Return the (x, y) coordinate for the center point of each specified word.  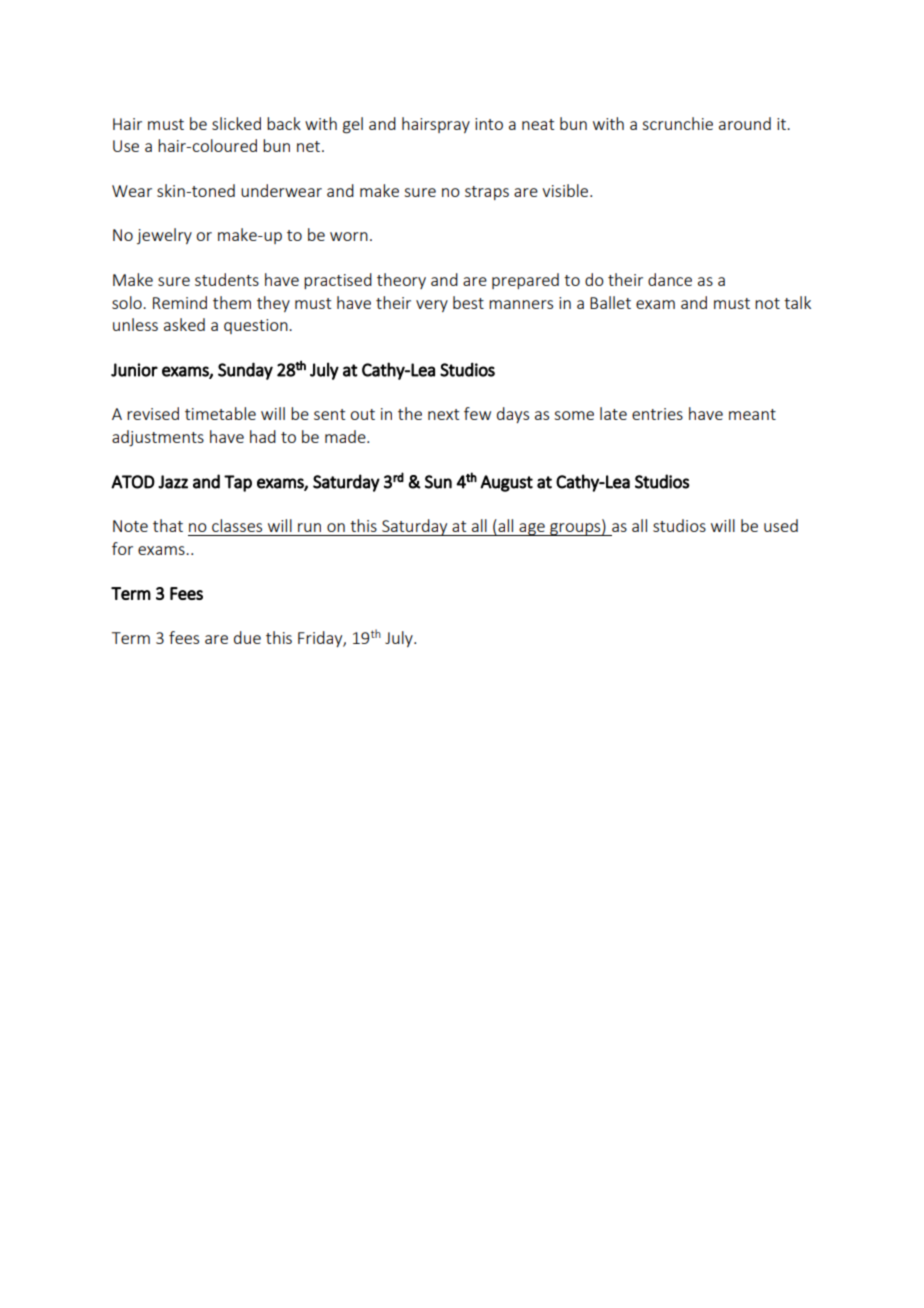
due (247, 637)
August (506, 483)
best (468, 302)
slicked (236, 123)
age (532, 529)
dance (670, 279)
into (489, 124)
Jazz (173, 482)
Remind (180, 302)
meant (752, 414)
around (745, 123)
